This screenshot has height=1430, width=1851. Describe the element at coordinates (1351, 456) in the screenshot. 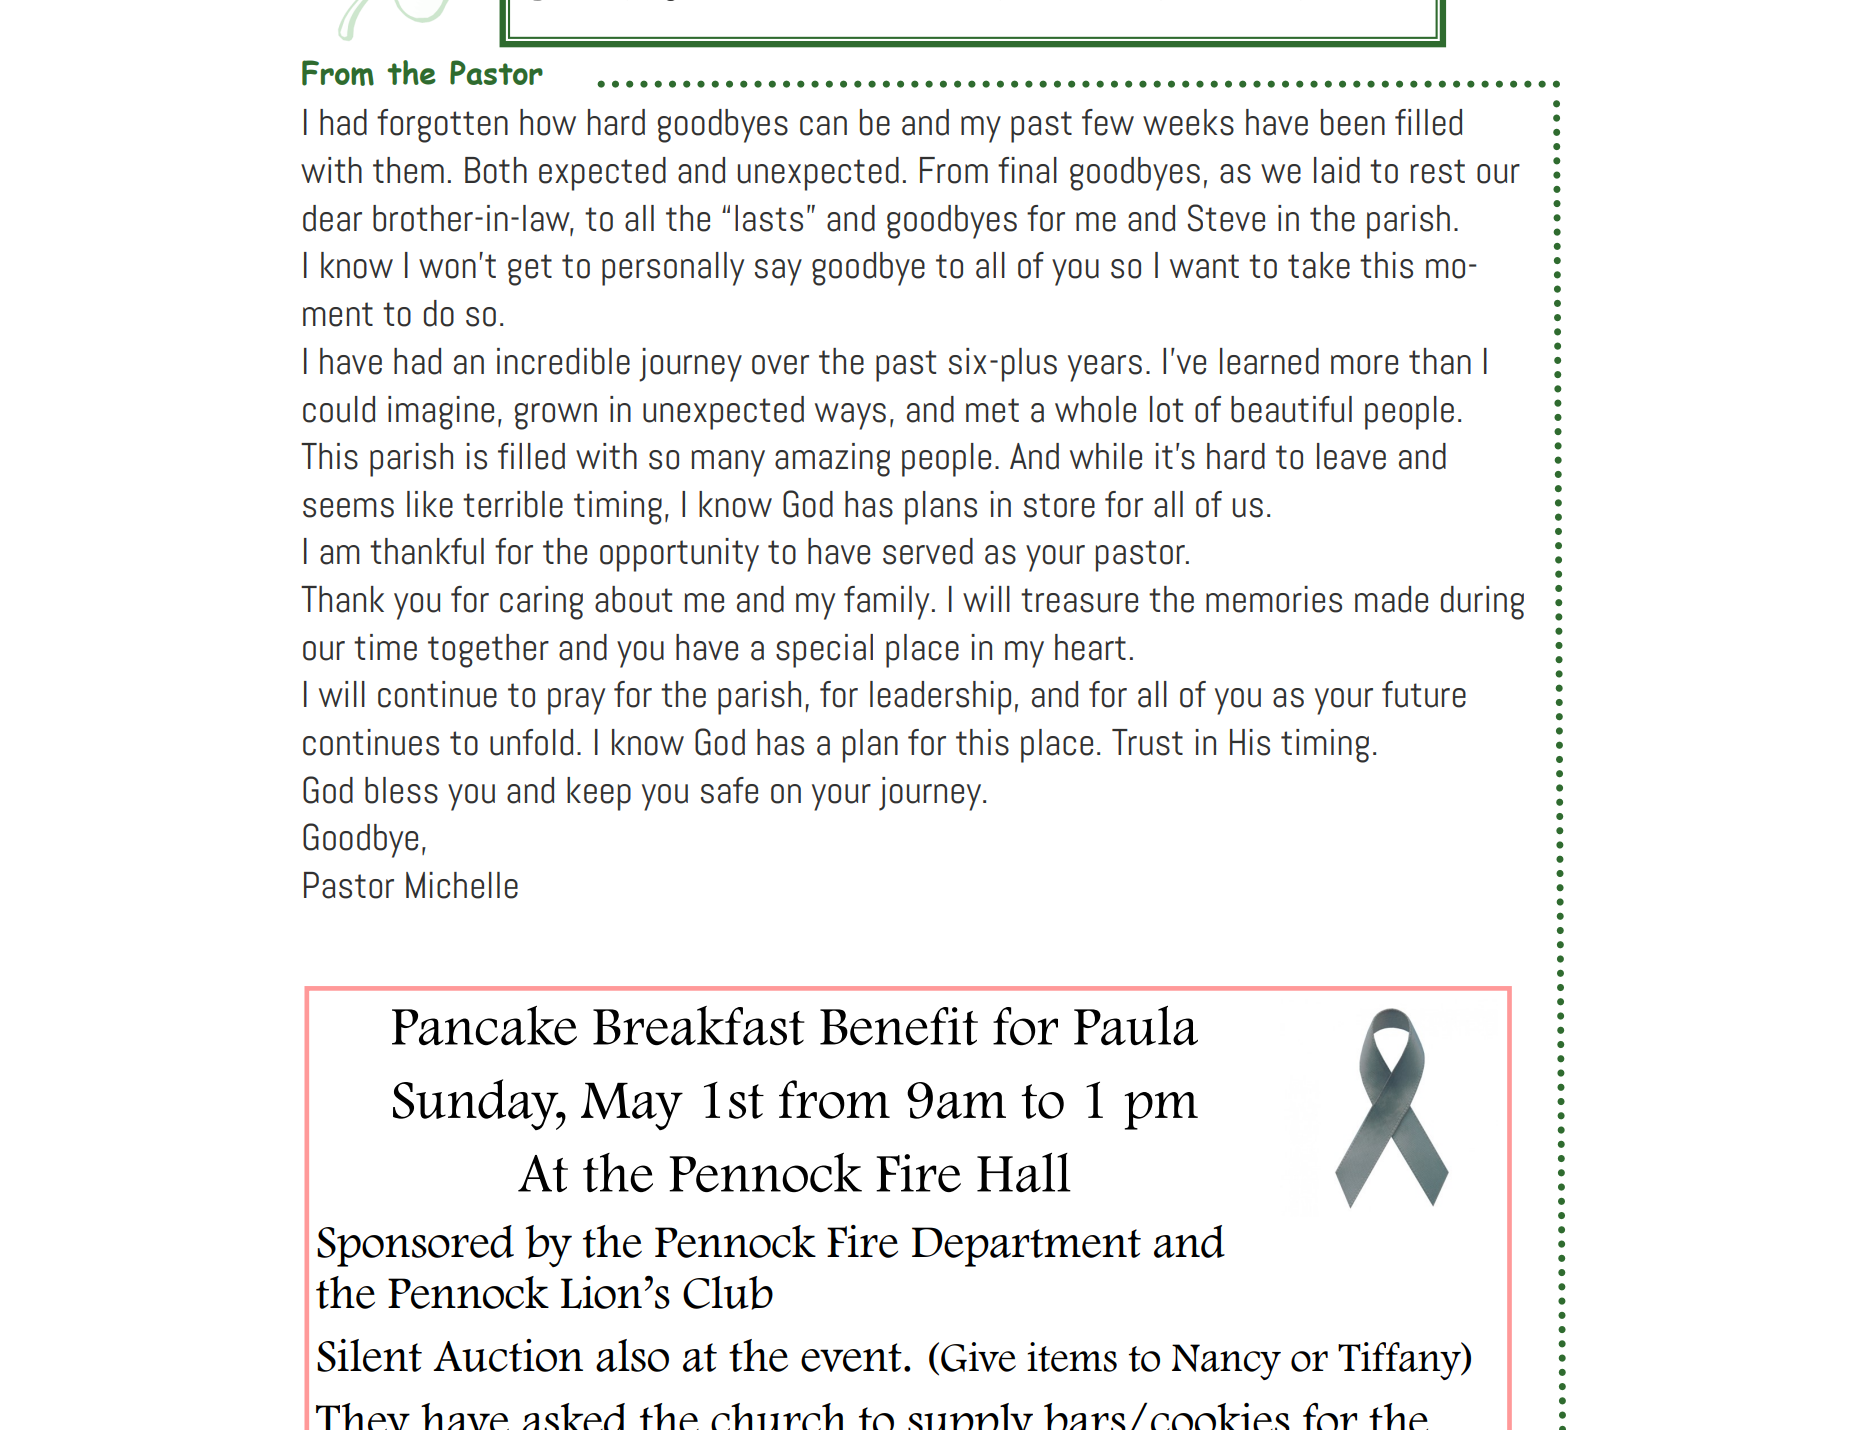

I see `leave` at that location.
